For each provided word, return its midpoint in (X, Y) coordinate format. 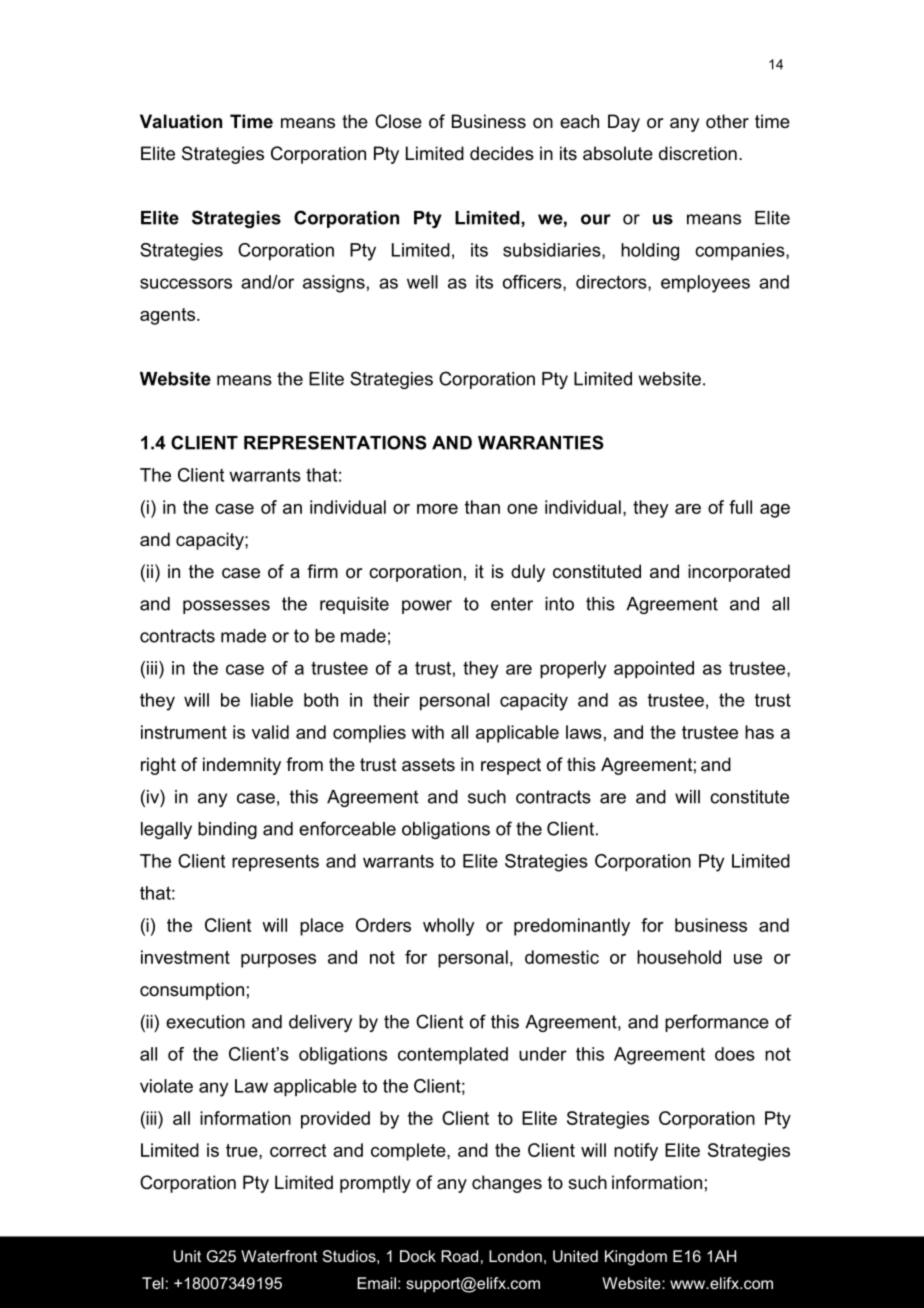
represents (275, 863)
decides (502, 153)
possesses (226, 607)
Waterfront (279, 1256)
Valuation (181, 121)
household (679, 957)
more (437, 509)
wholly (449, 927)
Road (459, 1256)
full (740, 507)
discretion (698, 153)
